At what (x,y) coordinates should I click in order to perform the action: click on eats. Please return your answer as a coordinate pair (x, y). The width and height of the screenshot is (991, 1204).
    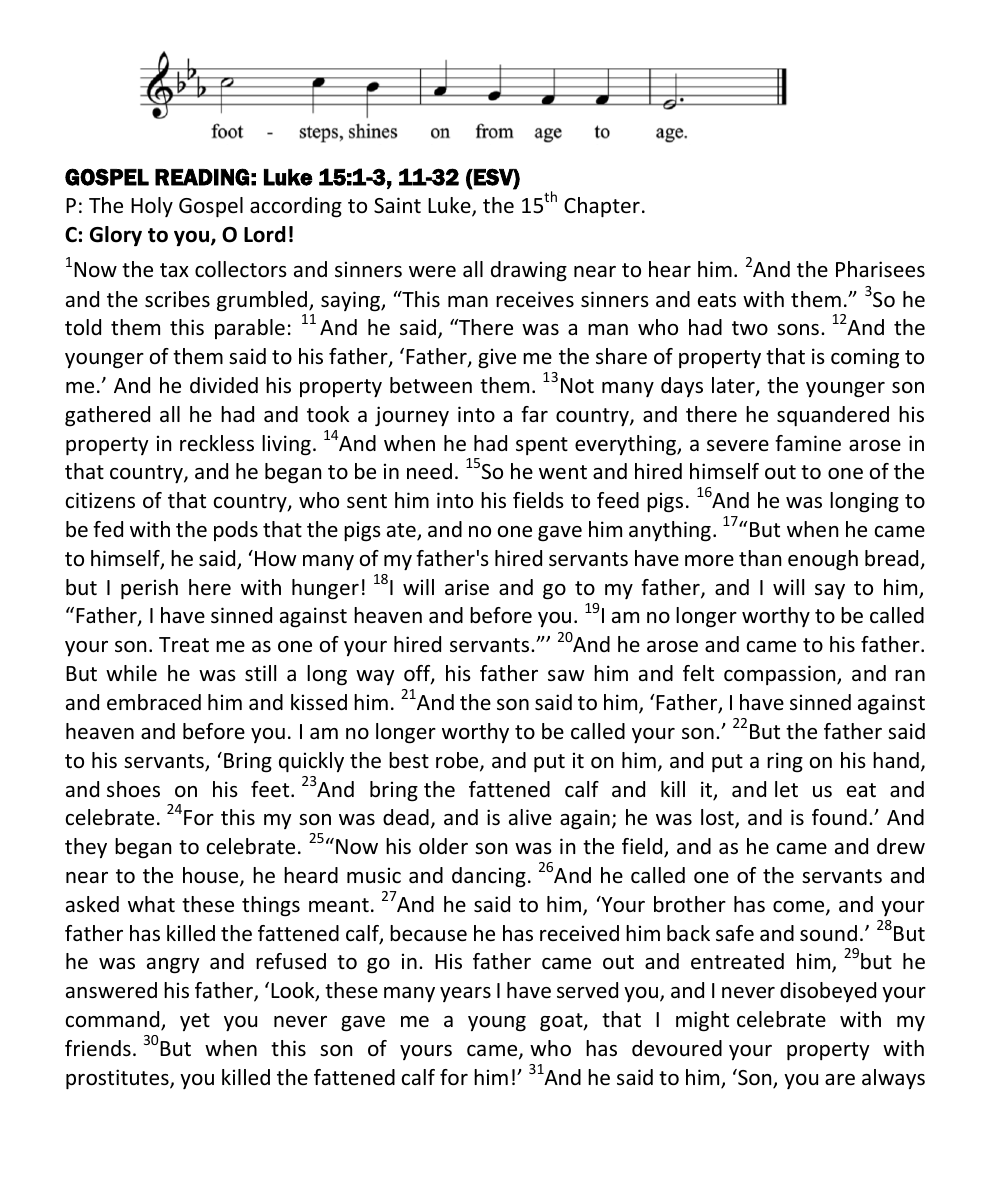
    Looking at the image, I should click on (717, 300).
